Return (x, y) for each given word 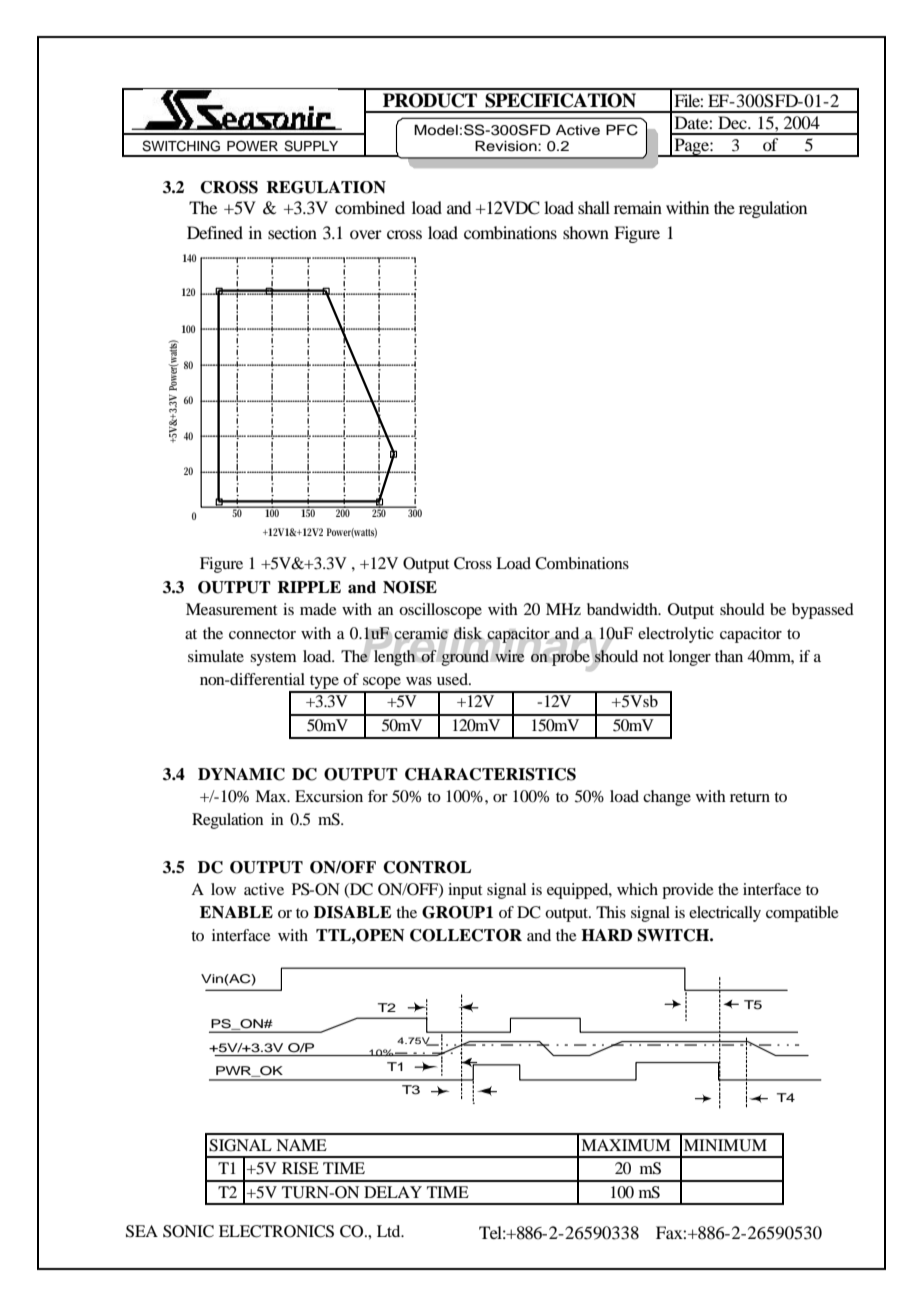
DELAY (393, 1192)
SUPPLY (311, 146)
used (453, 679)
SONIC (188, 1231)
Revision (507, 146)
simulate (216, 656)
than (729, 656)
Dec (733, 122)
